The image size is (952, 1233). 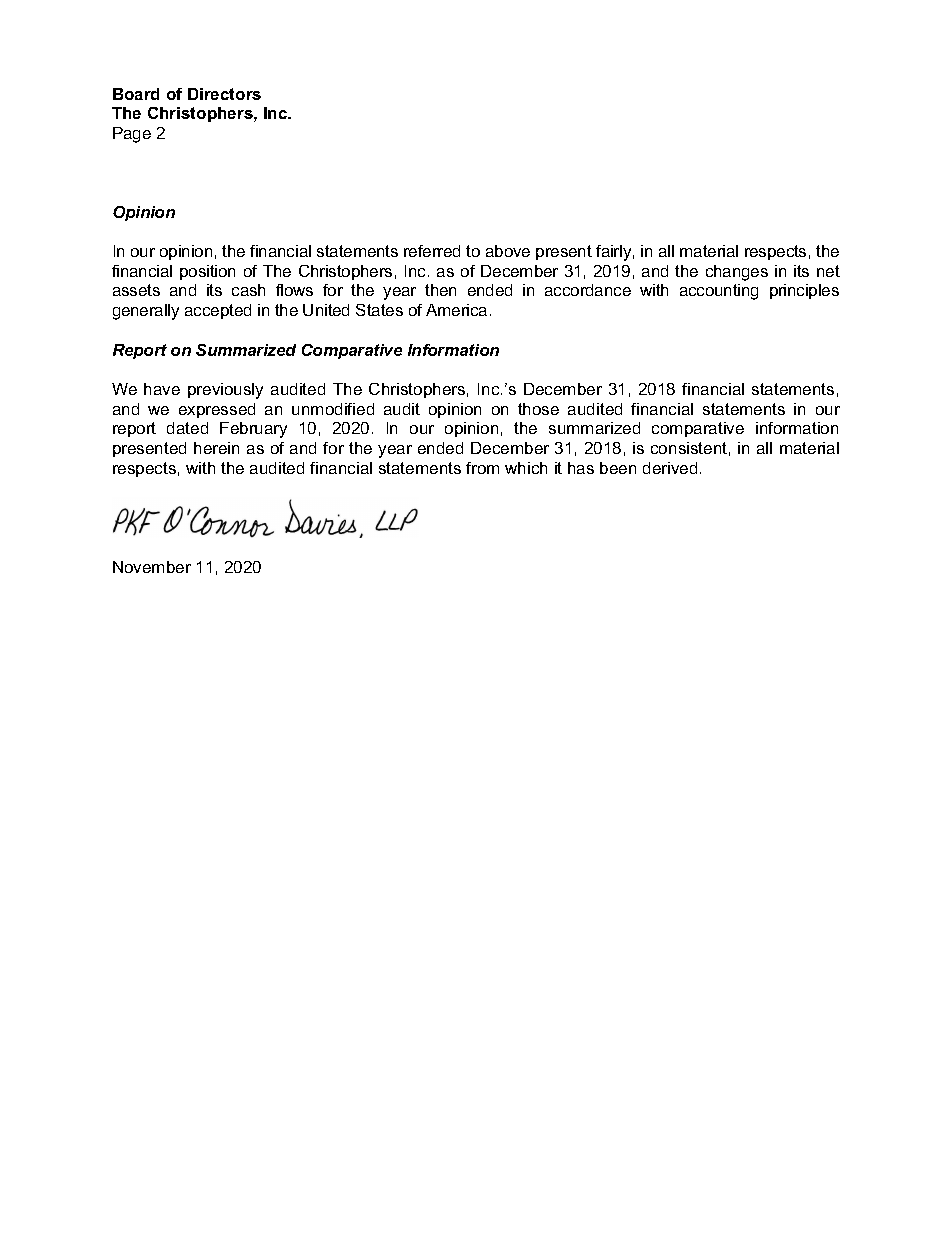 I want to click on derived, so click(x=670, y=468).
